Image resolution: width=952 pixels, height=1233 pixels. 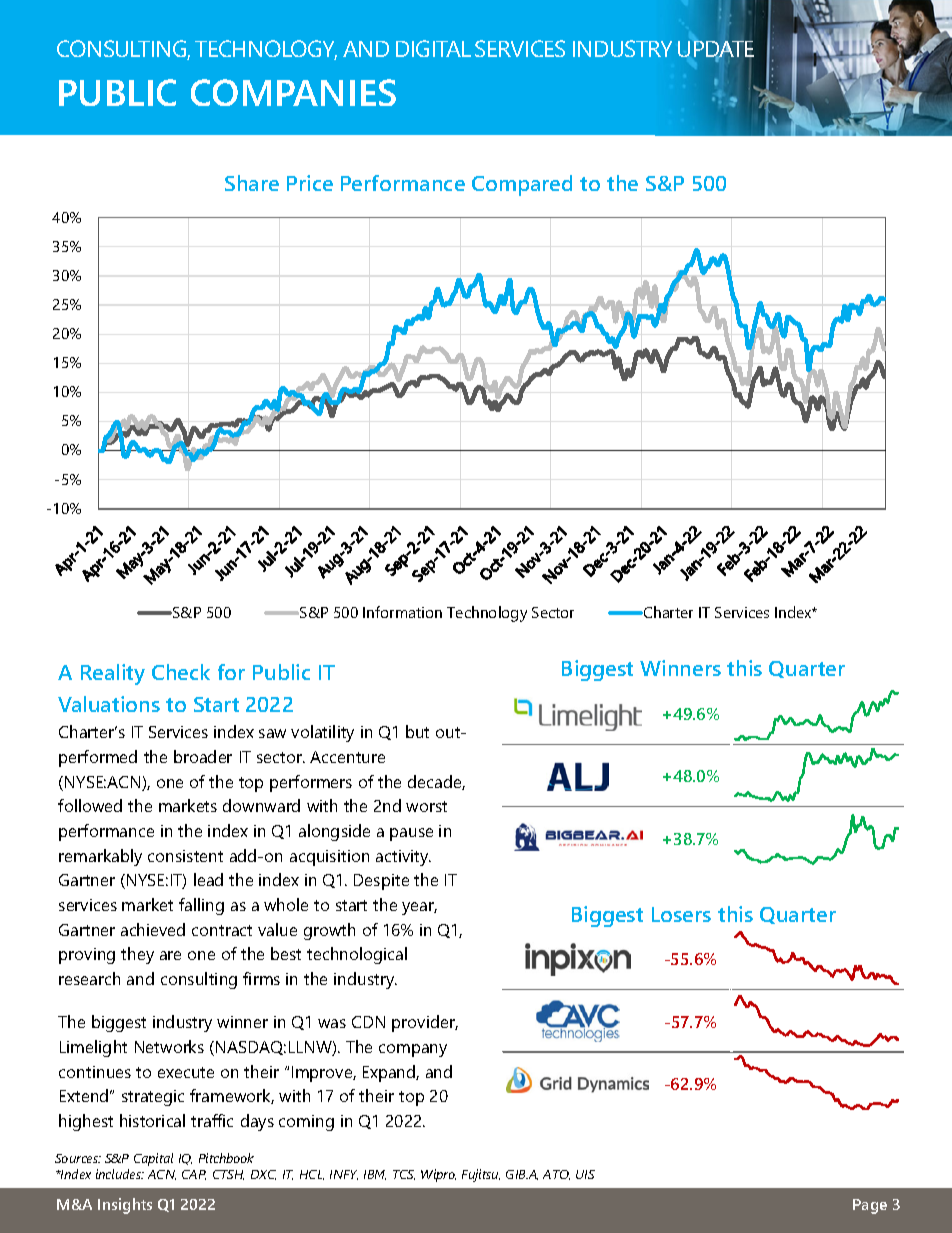 What do you see at coordinates (252, 183) in the screenshot?
I see `Share` at bounding box center [252, 183].
